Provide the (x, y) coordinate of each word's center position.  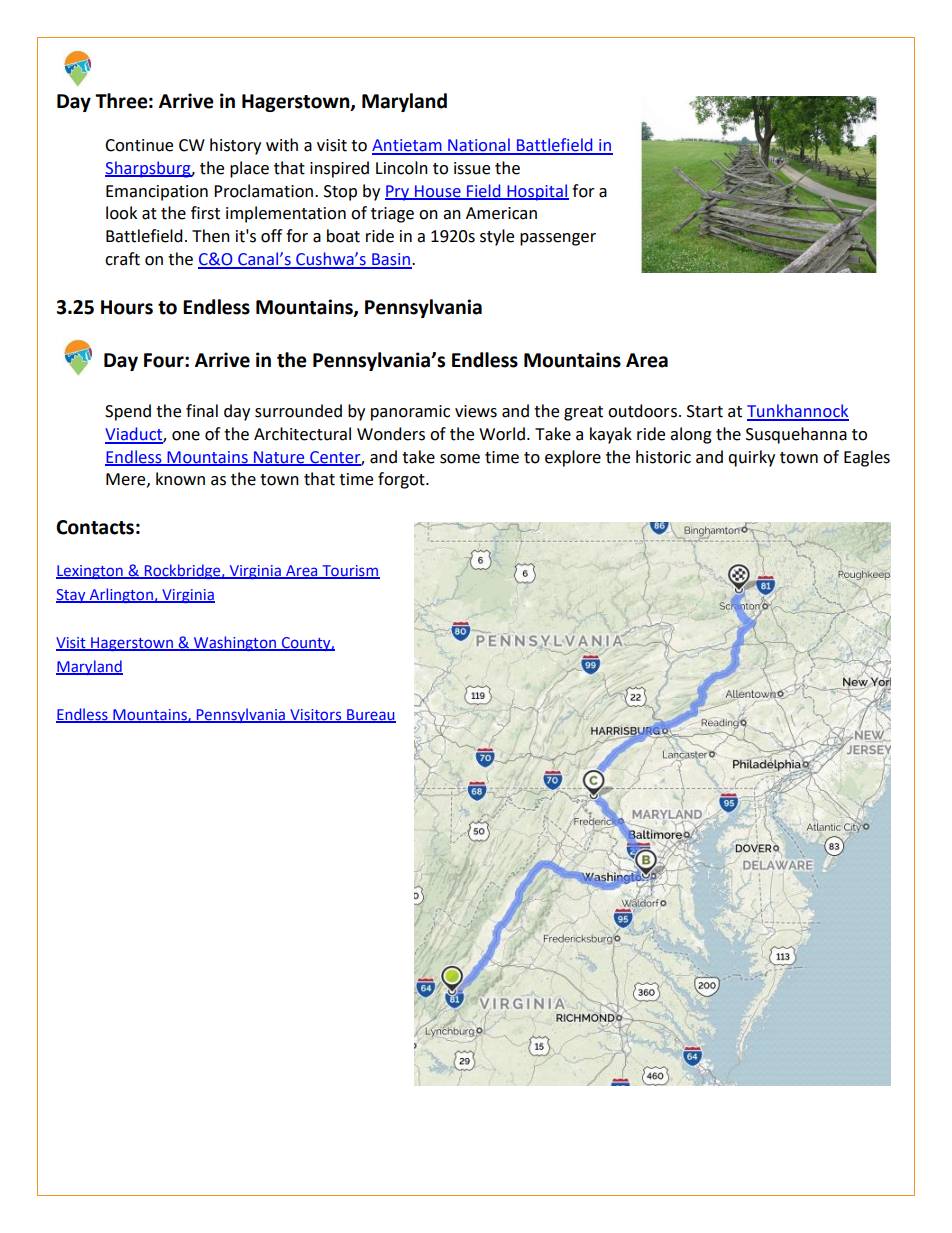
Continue (139, 145)
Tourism (350, 571)
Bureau (370, 716)
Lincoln (402, 168)
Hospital (537, 192)
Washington (235, 643)
